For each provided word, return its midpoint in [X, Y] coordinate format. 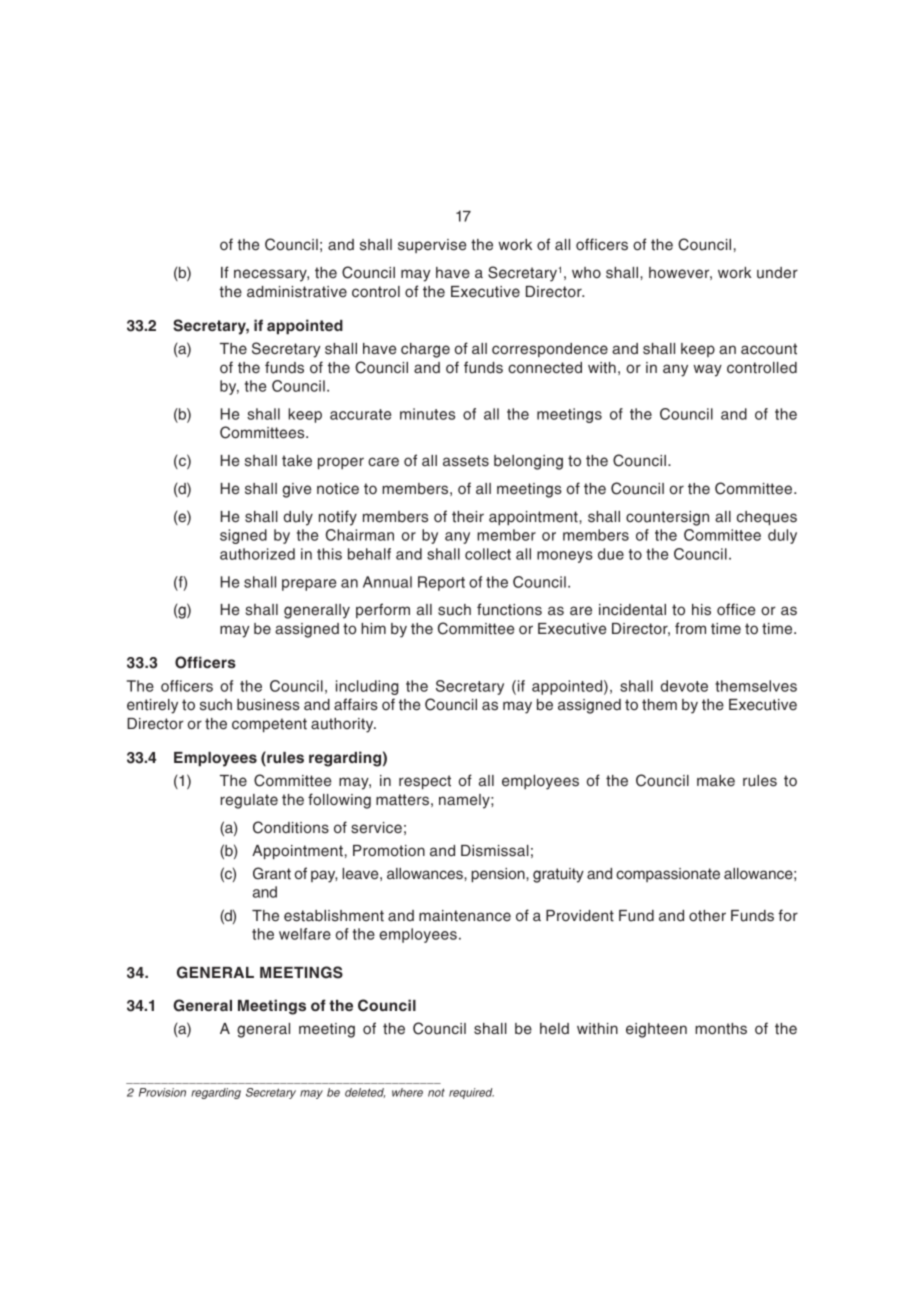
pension [499, 875]
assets [466, 461]
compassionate [668, 875]
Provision [162, 1092]
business [268, 705]
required [471, 1093]
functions [509, 609]
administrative [297, 292]
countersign [667, 518]
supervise [432, 246]
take [297, 461]
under [777, 273]
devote [684, 686]
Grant [272, 873]
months [721, 1029]
